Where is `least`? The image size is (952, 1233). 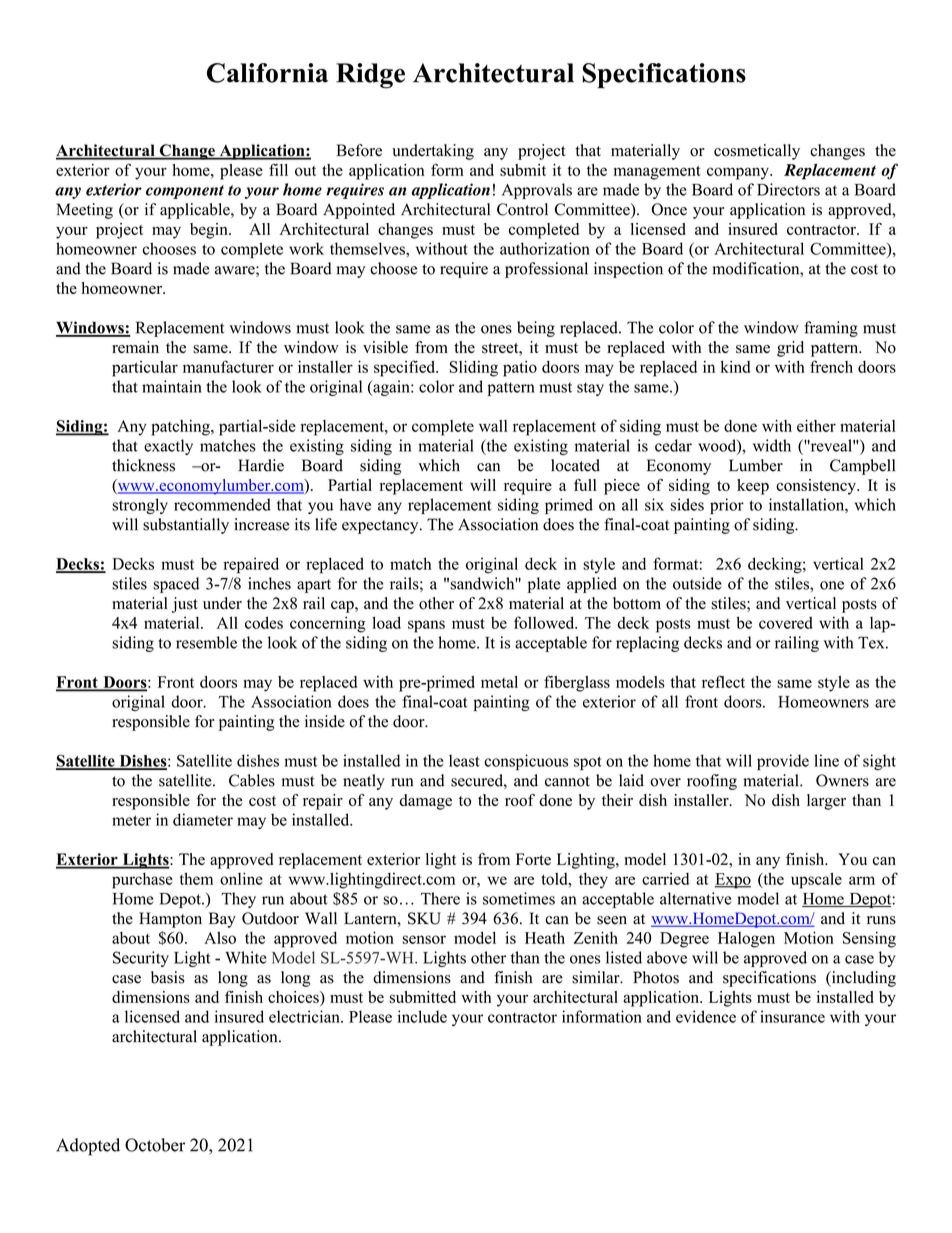 least is located at coordinates (464, 760).
